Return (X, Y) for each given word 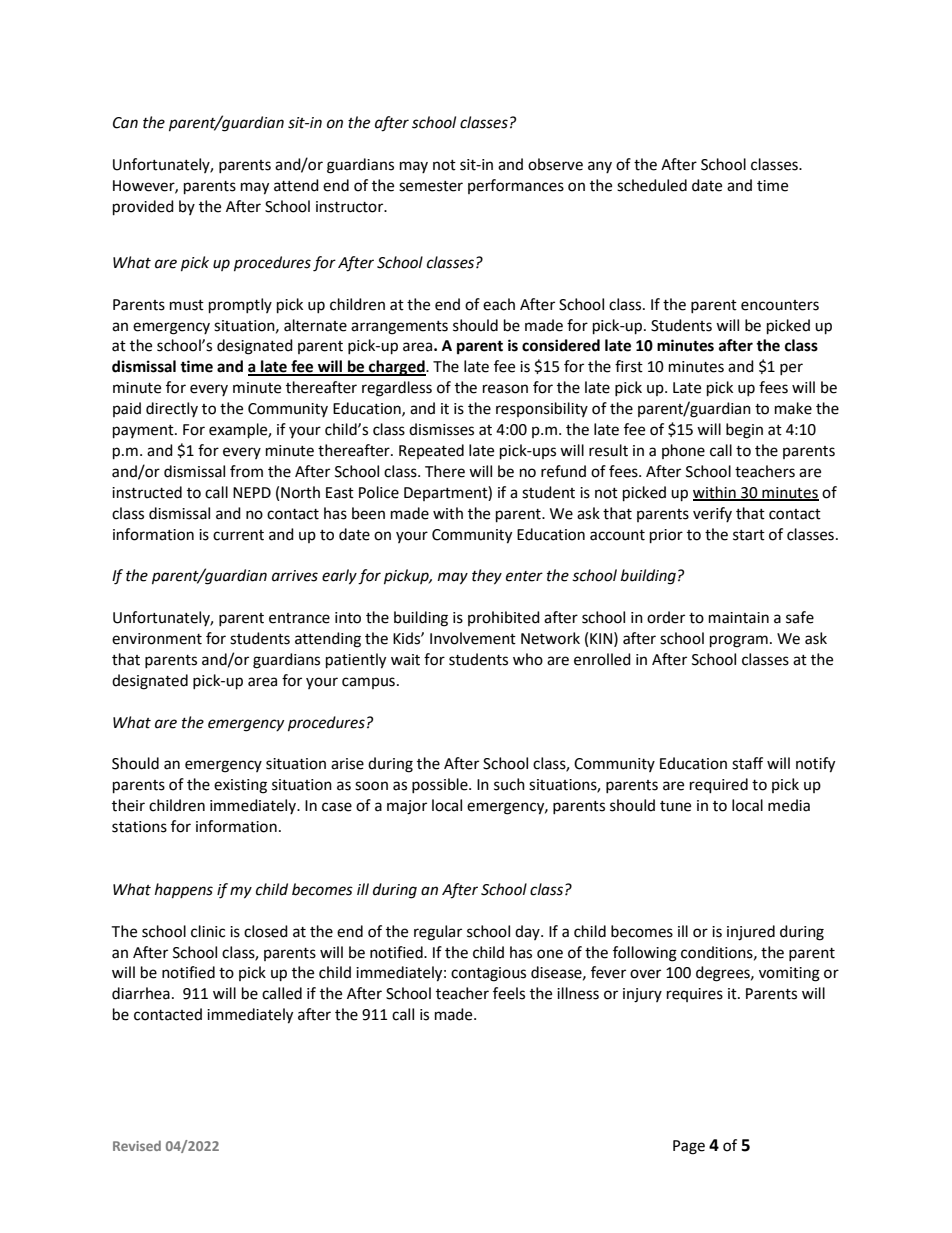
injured (751, 933)
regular (438, 933)
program (739, 641)
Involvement (473, 638)
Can (125, 123)
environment (157, 639)
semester (431, 186)
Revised (137, 1145)
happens (184, 891)
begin (744, 431)
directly (172, 409)
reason (505, 389)
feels (509, 993)
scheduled (652, 185)
